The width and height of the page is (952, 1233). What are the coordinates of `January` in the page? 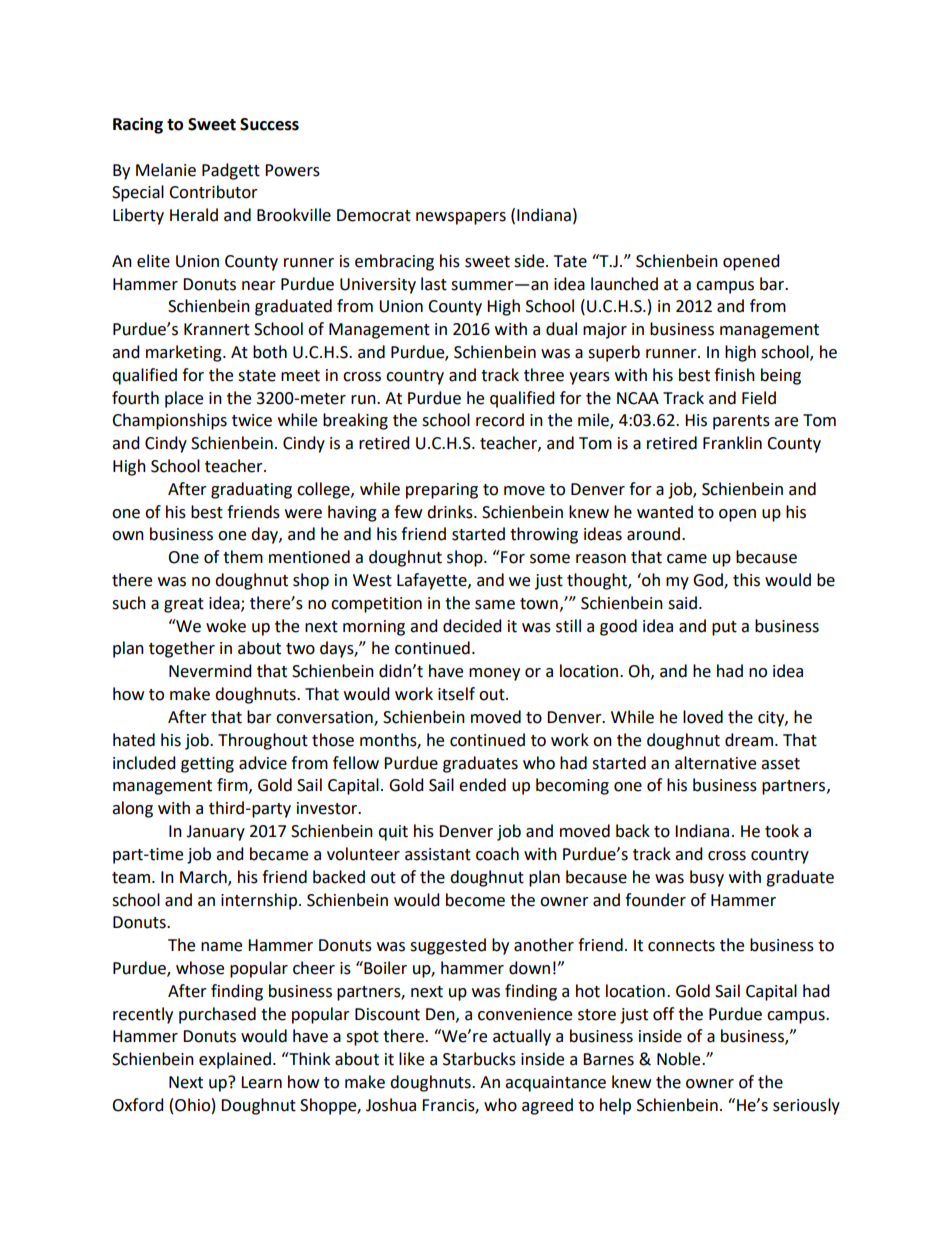 It's located at (215, 833).
